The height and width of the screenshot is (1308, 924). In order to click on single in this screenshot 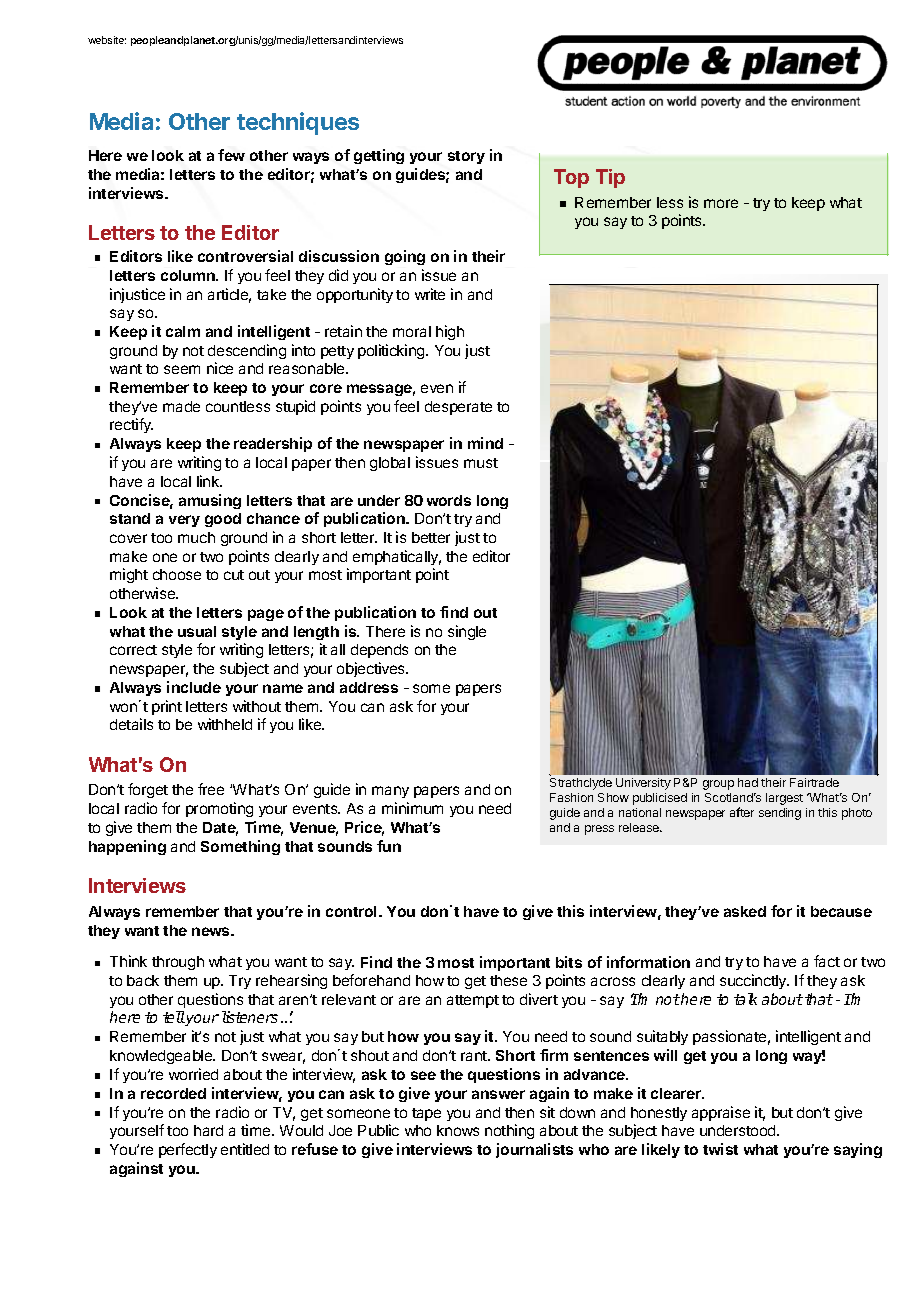, I will do `click(467, 632)`.
